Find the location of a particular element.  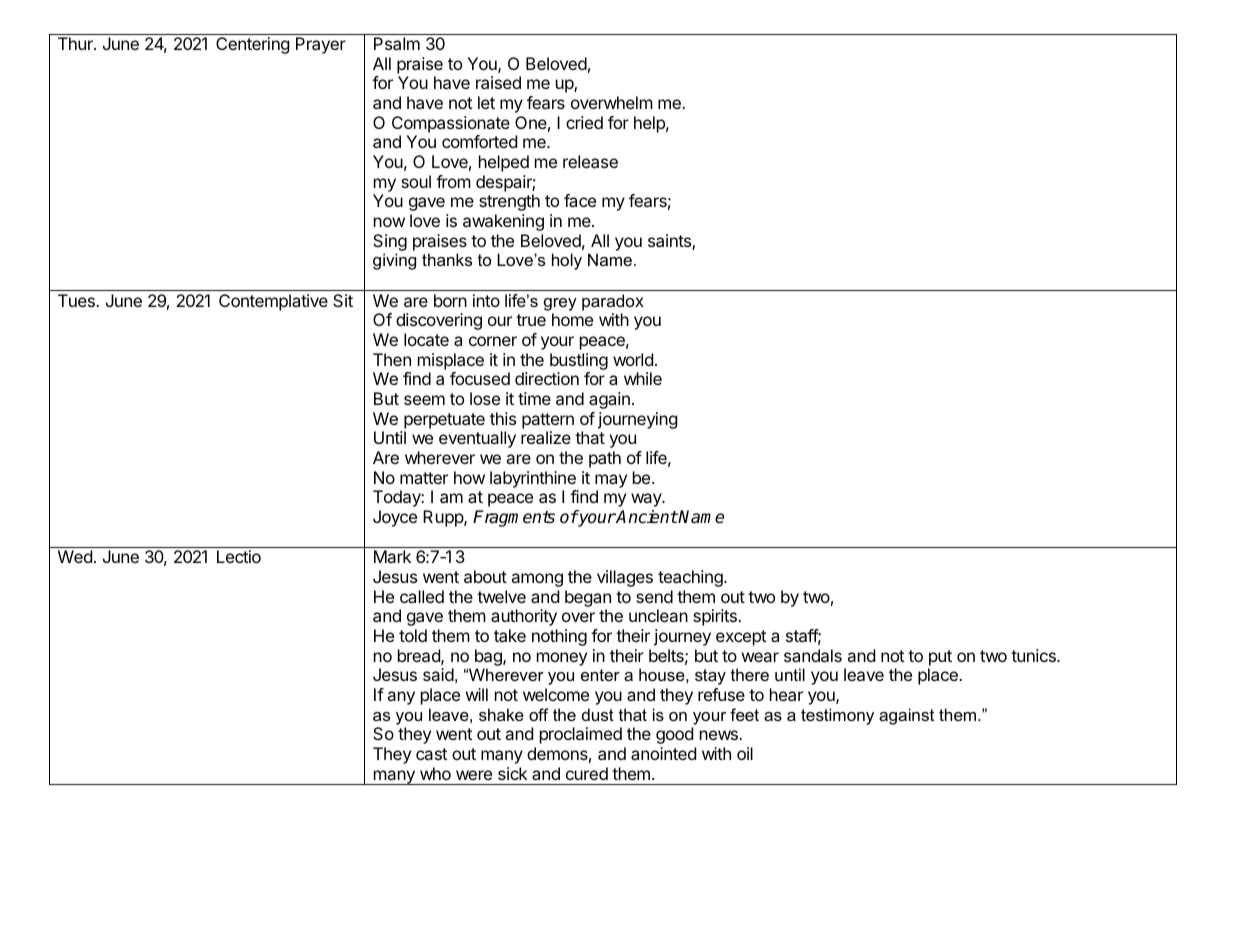

while is located at coordinates (643, 378).
